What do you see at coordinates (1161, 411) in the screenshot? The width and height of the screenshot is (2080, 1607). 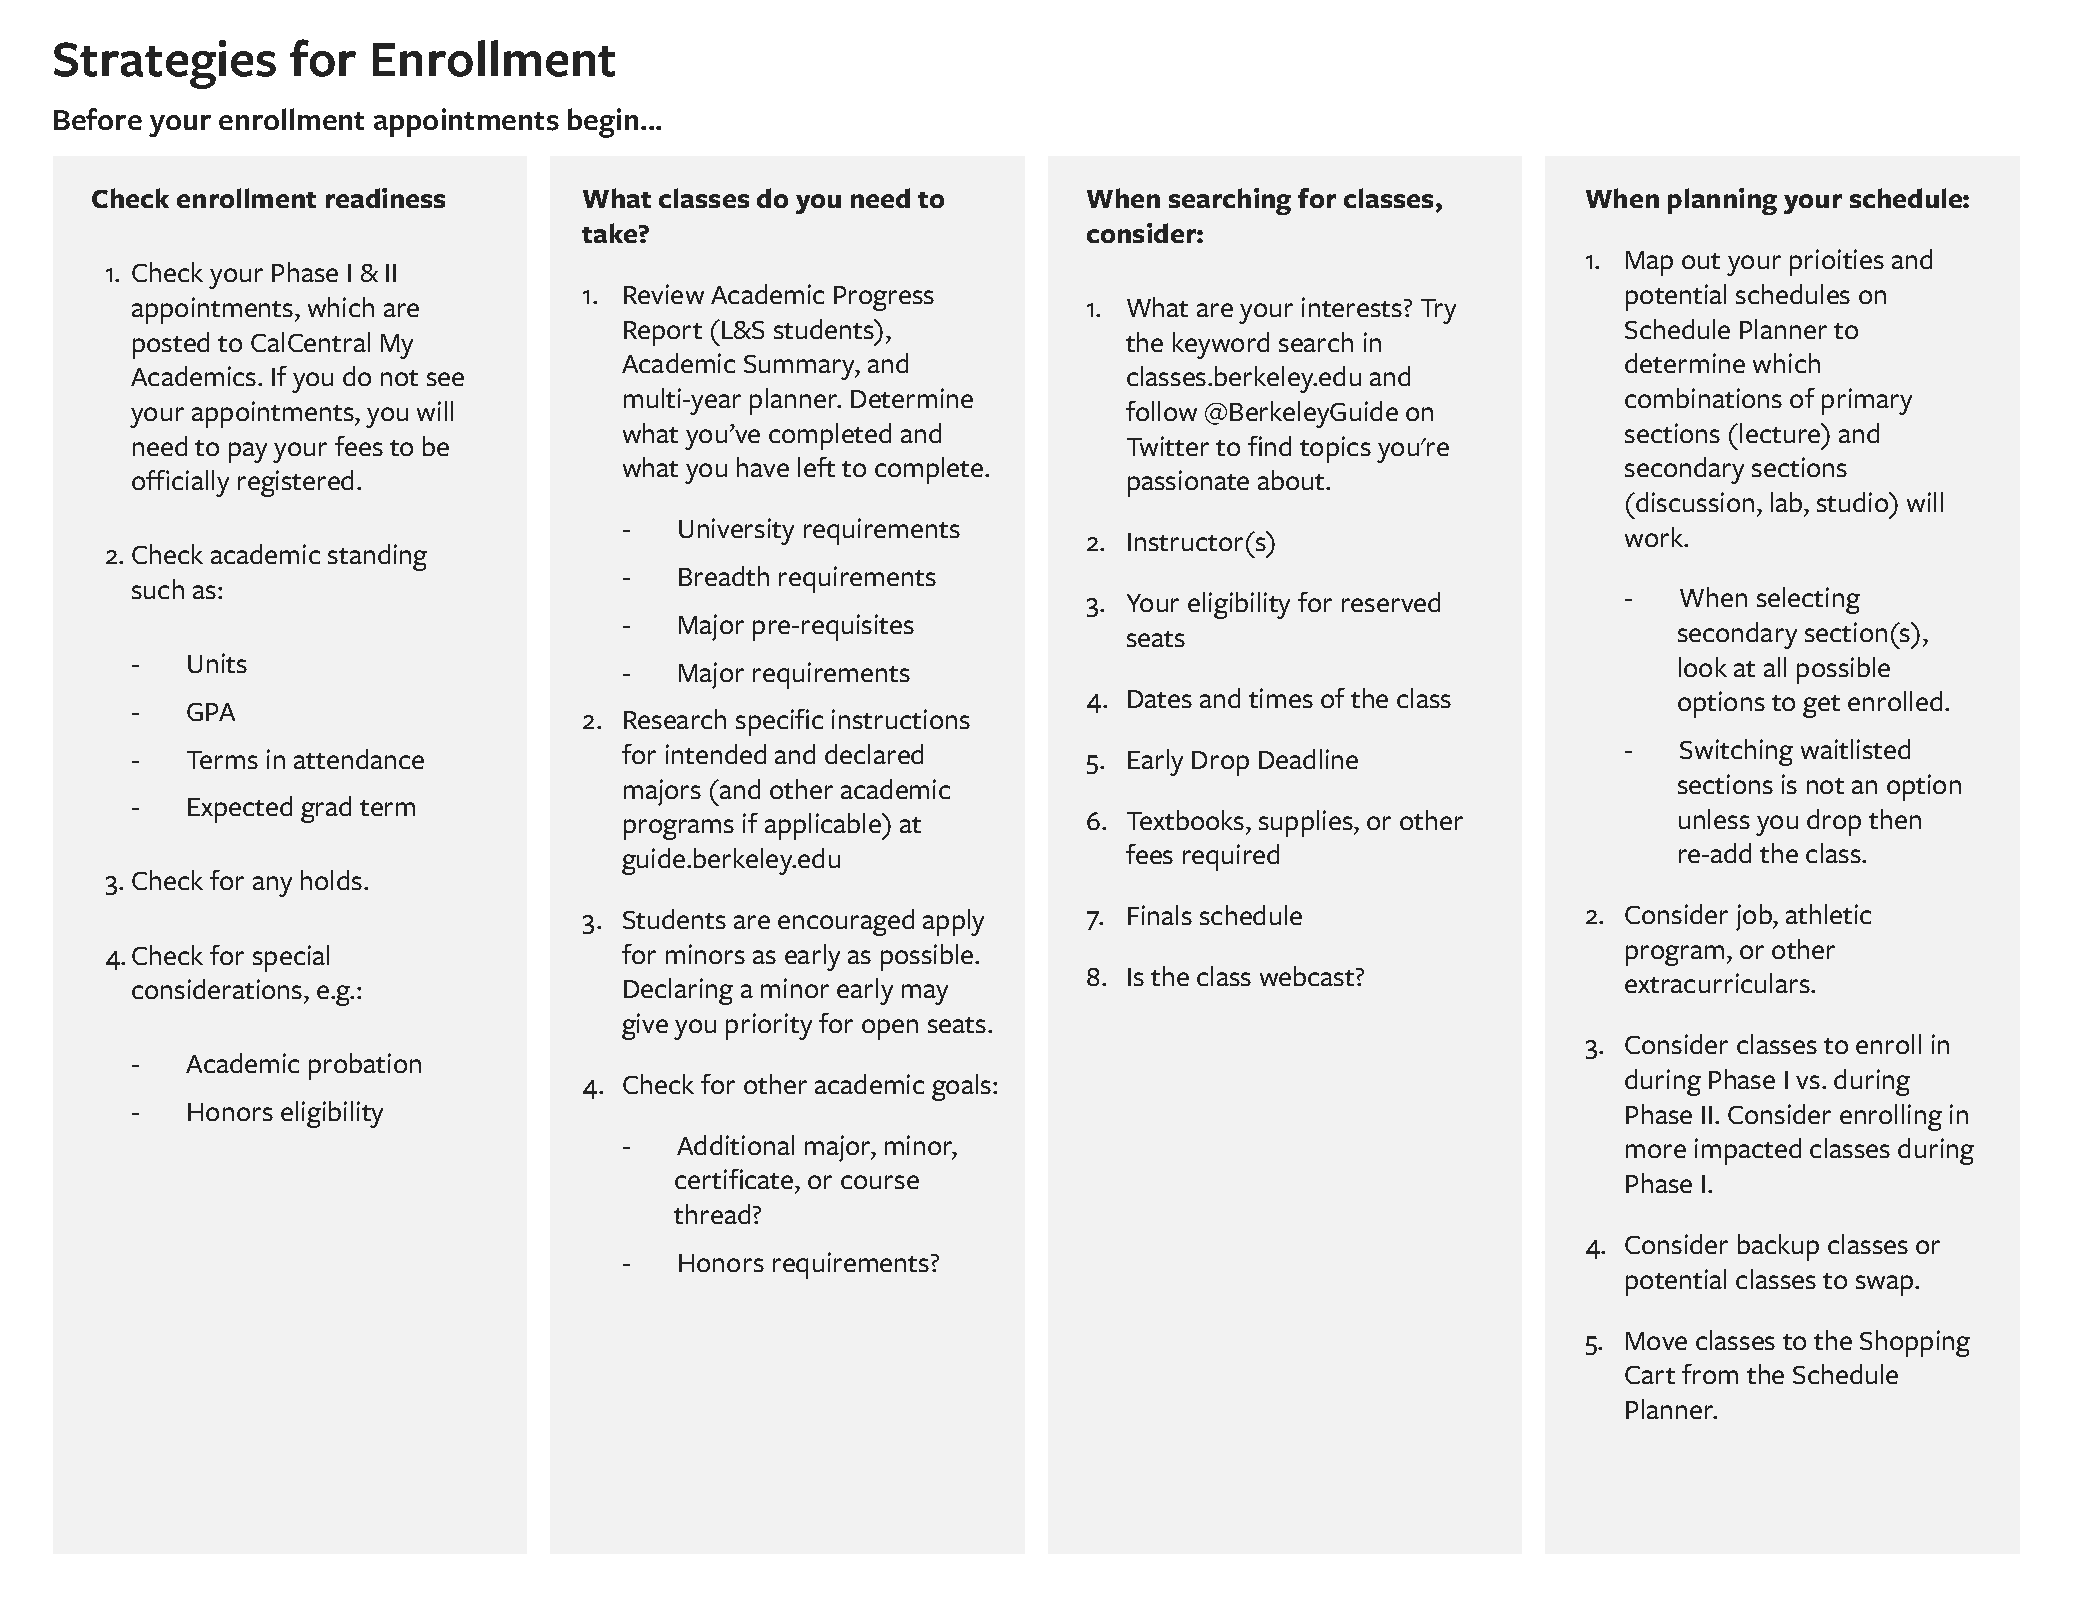 I see `follow` at bounding box center [1161, 411].
